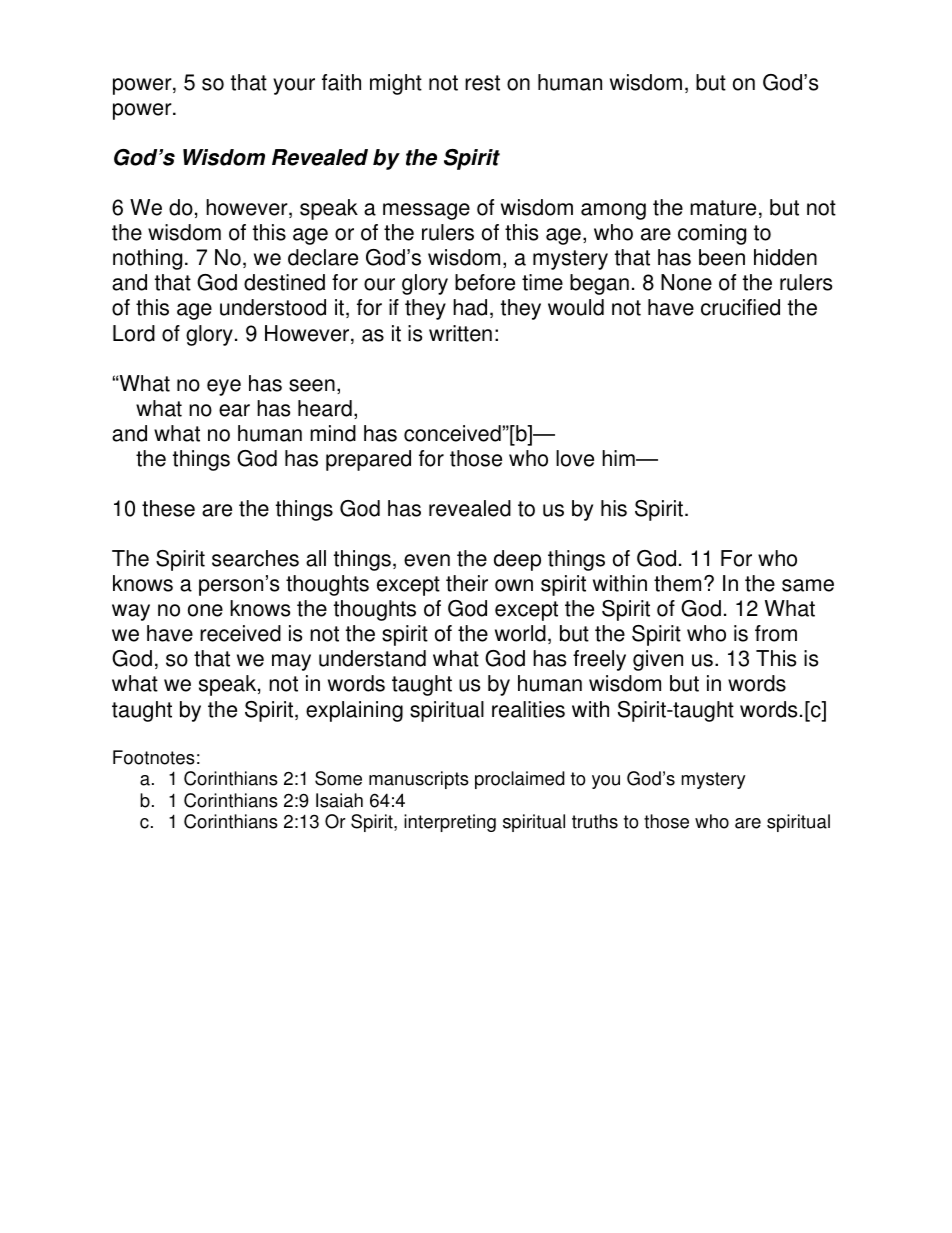 The height and width of the screenshot is (1233, 952). I want to click on these, so click(168, 508).
